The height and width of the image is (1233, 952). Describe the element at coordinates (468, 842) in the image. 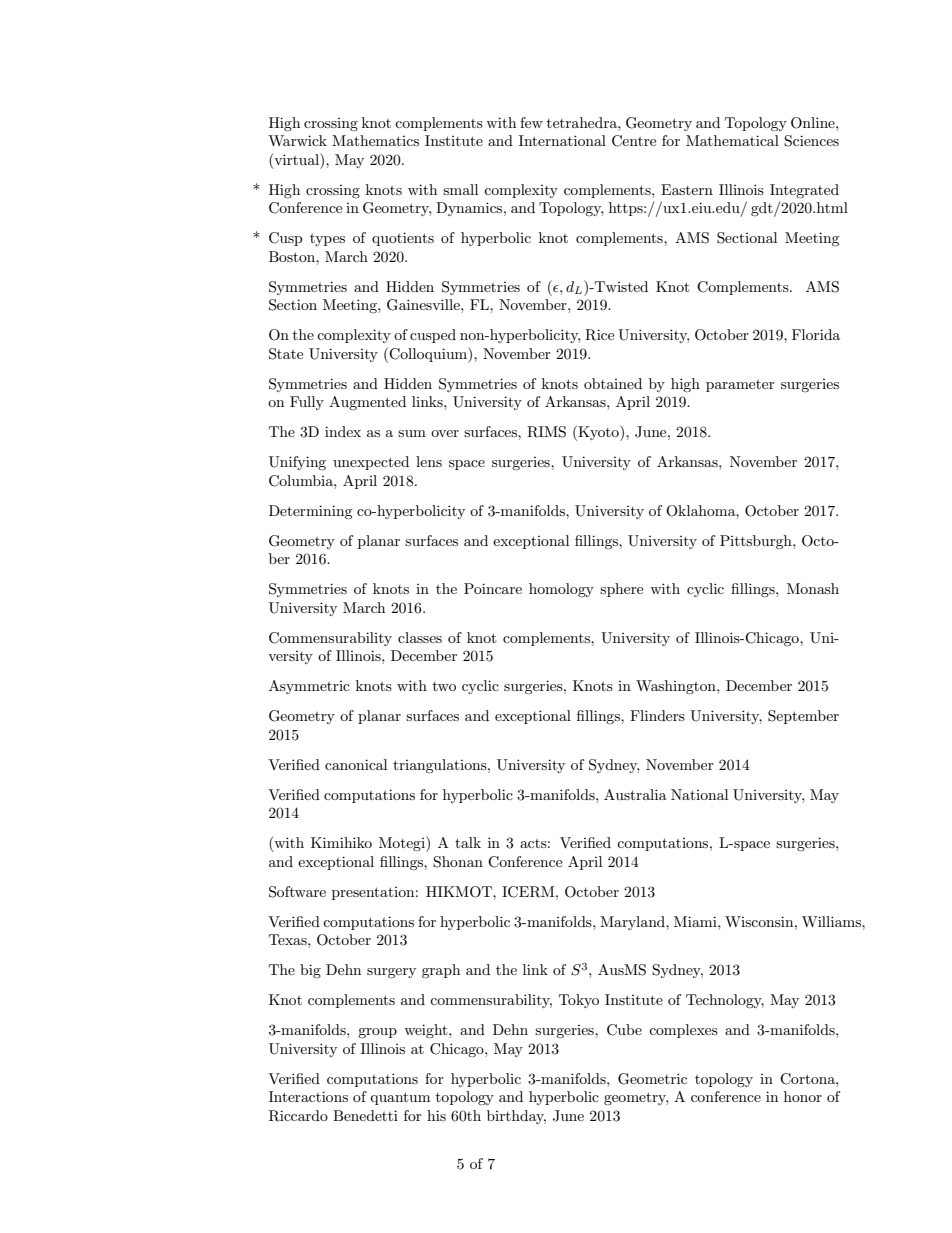

I see `talk` at that location.
